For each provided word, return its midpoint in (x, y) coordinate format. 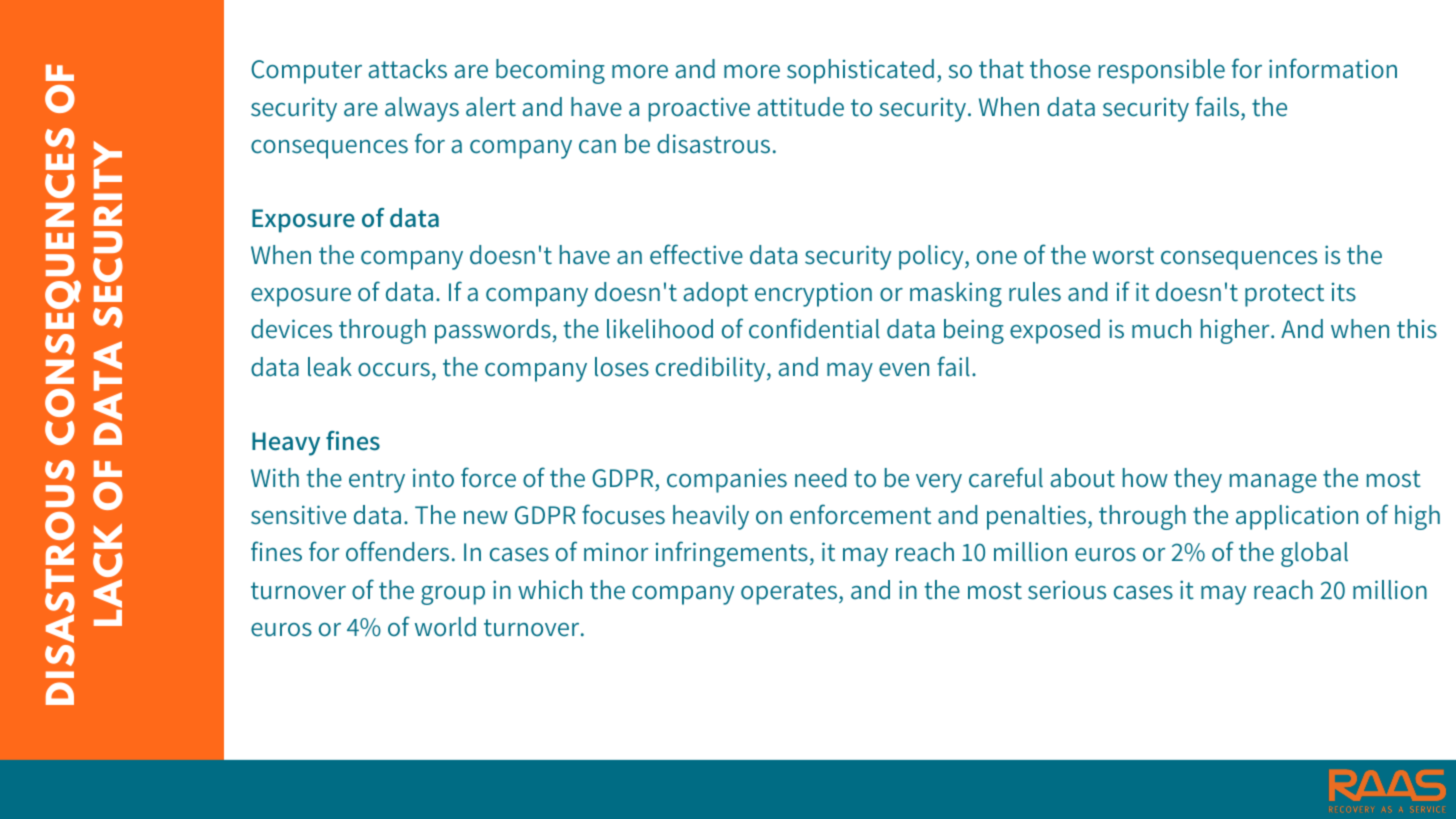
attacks (407, 69)
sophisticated (860, 71)
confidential (814, 328)
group (453, 595)
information (1333, 68)
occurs (394, 370)
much (1161, 329)
